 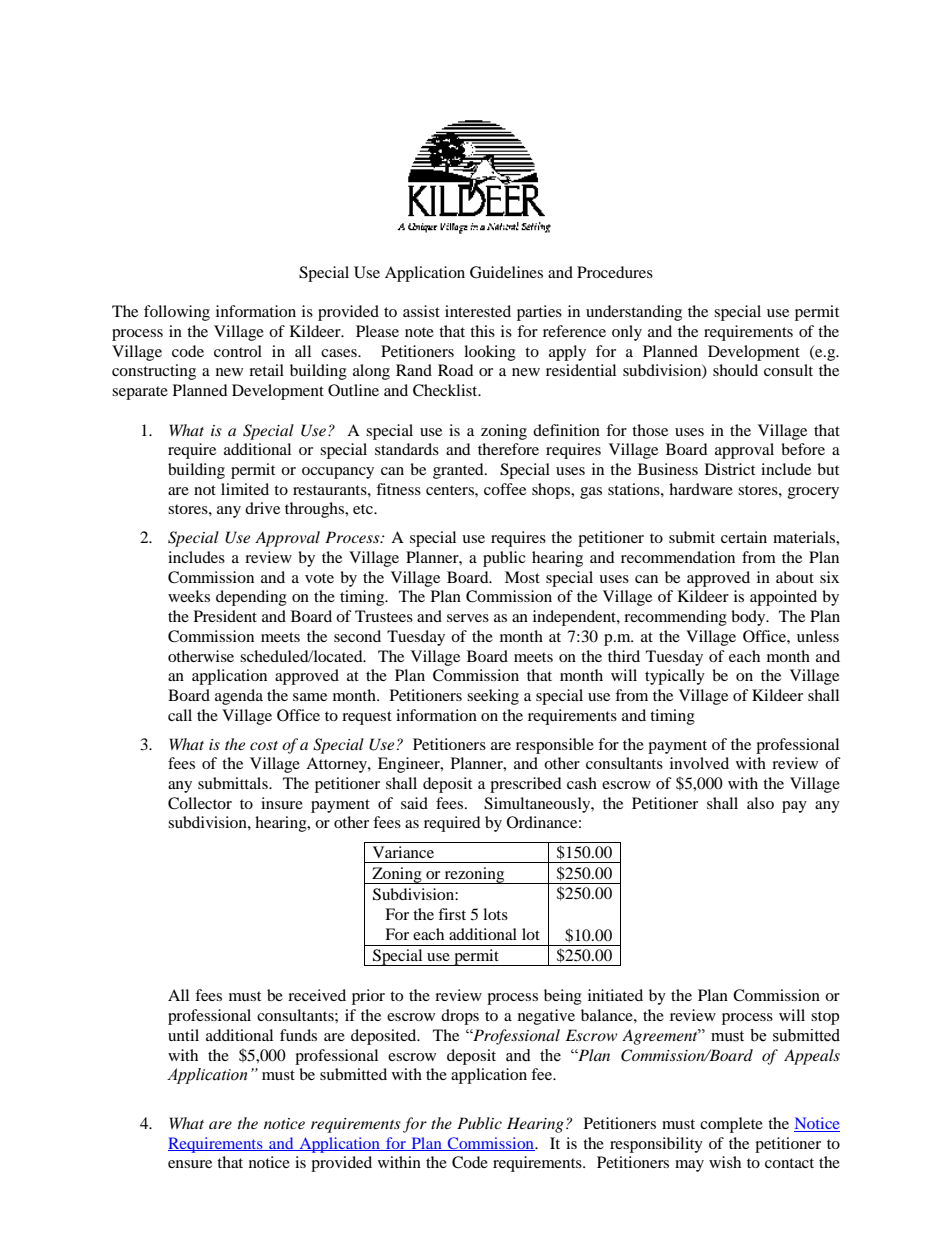 What do you see at coordinates (505, 489) in the image?
I see `coffee` at bounding box center [505, 489].
